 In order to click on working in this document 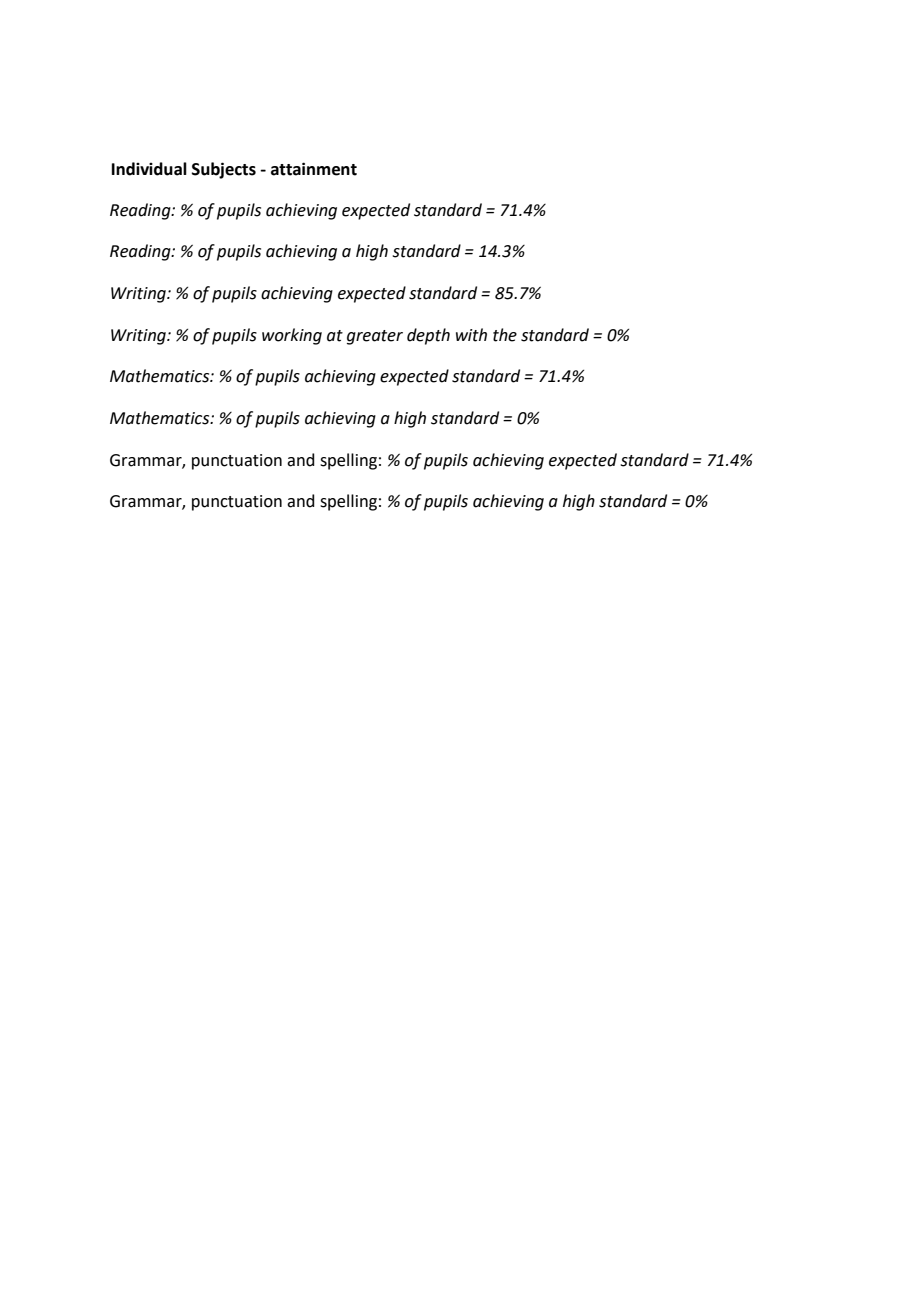, I will do `click(292, 336)`.
